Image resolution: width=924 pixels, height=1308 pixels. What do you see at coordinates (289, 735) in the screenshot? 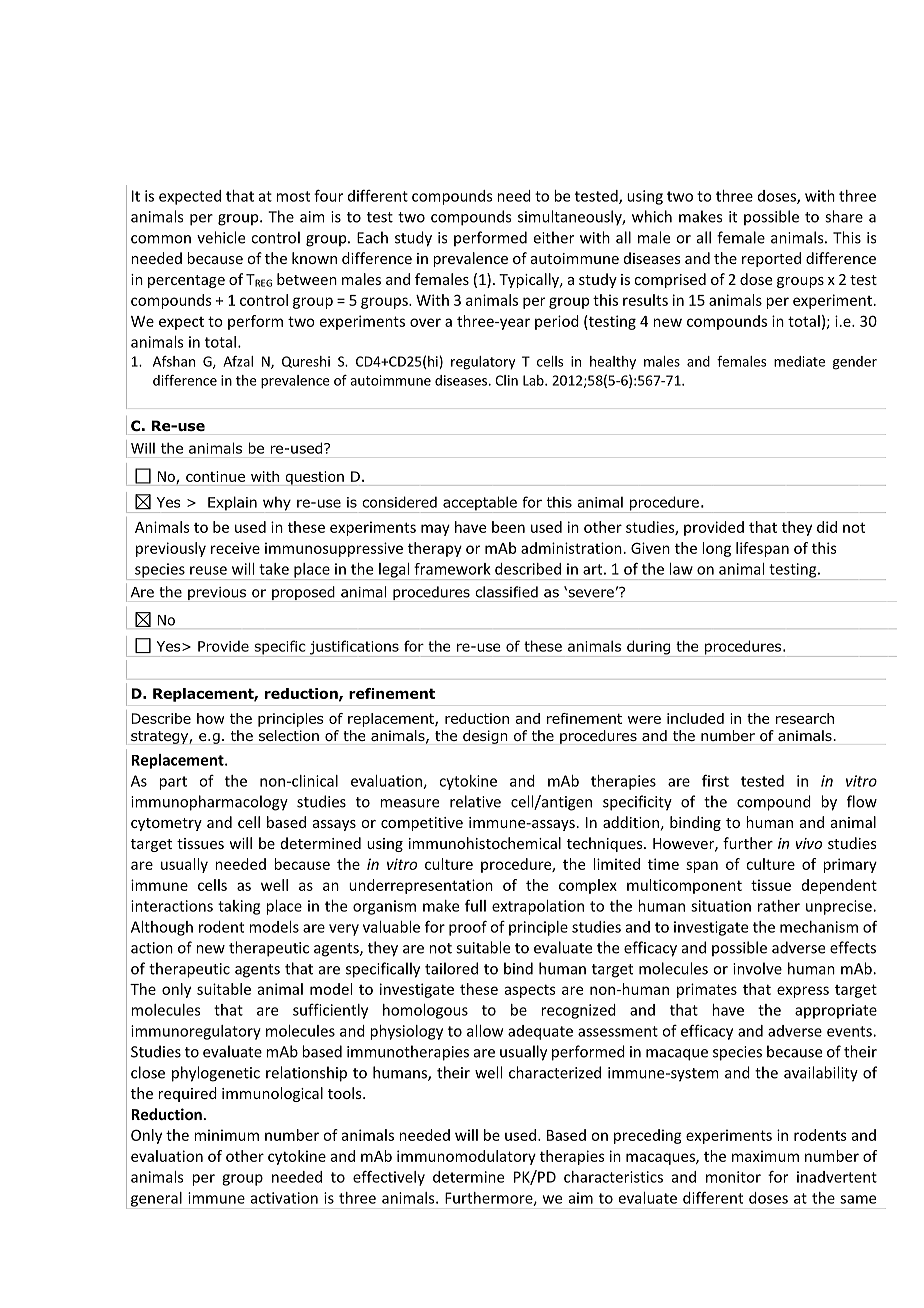
I see `selection` at bounding box center [289, 735].
